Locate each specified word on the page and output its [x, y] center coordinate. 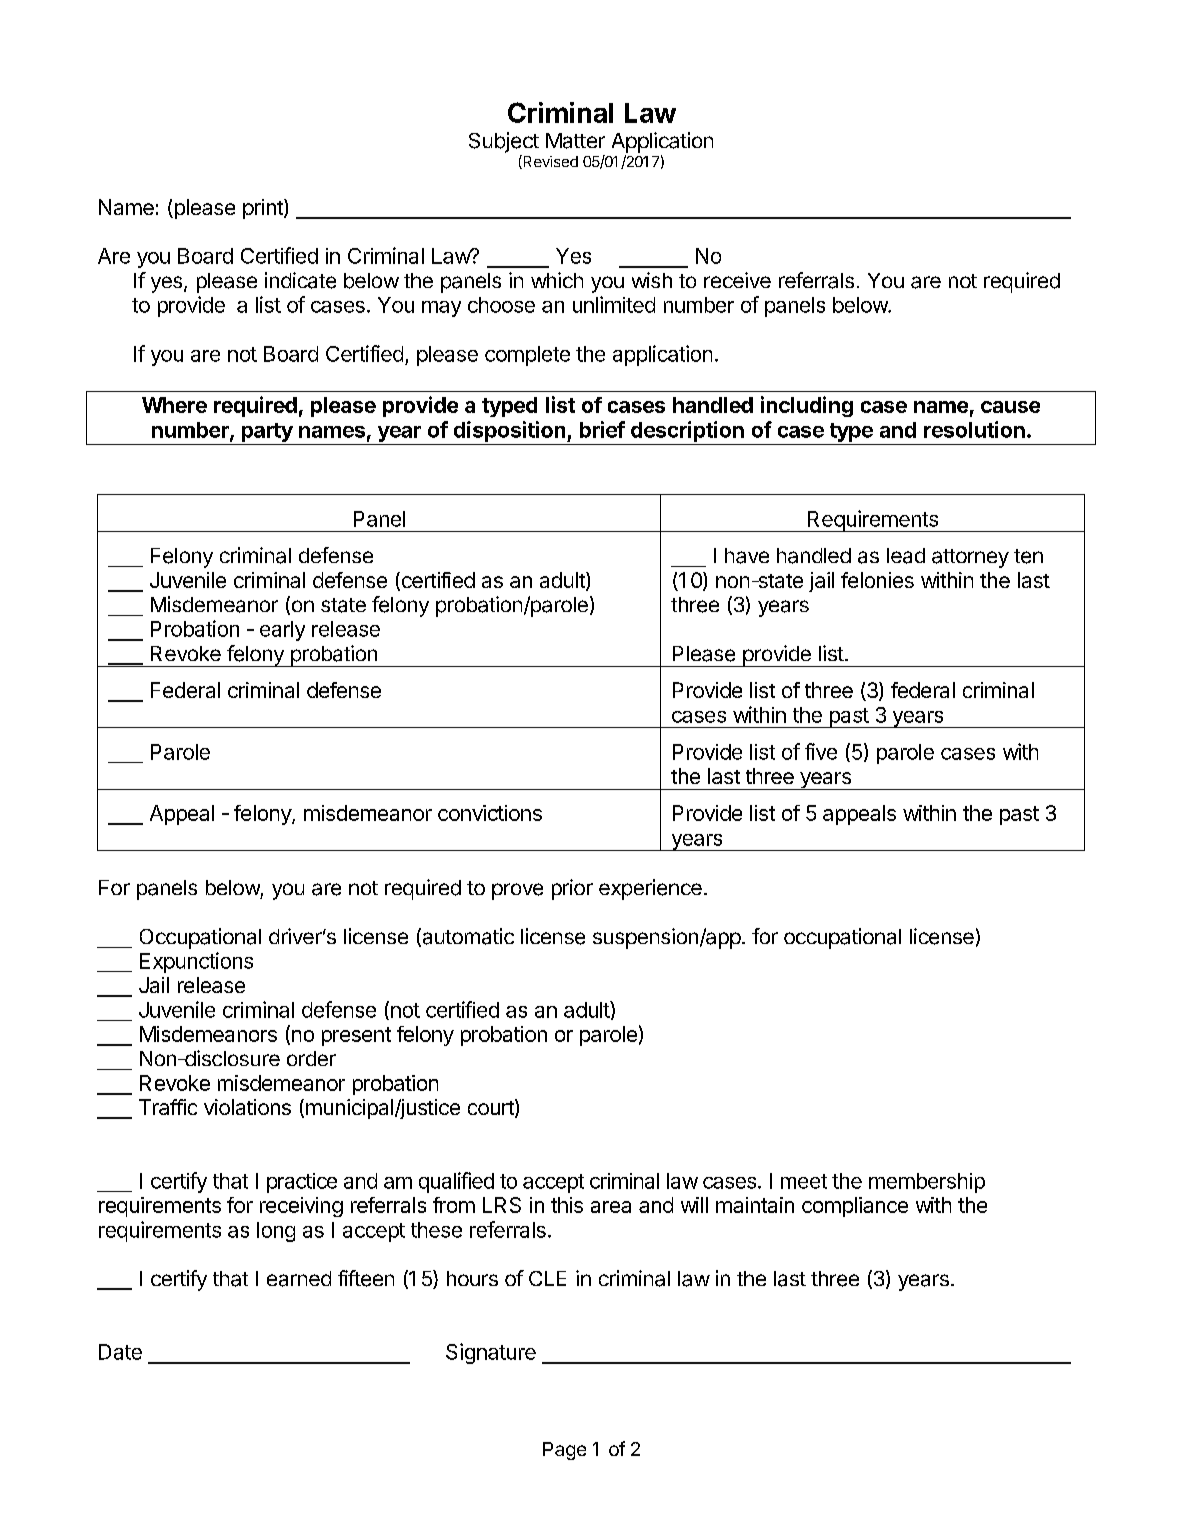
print [264, 209]
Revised [549, 162]
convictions [490, 813]
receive [737, 280]
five [821, 751]
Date [120, 1352]
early [282, 631]
